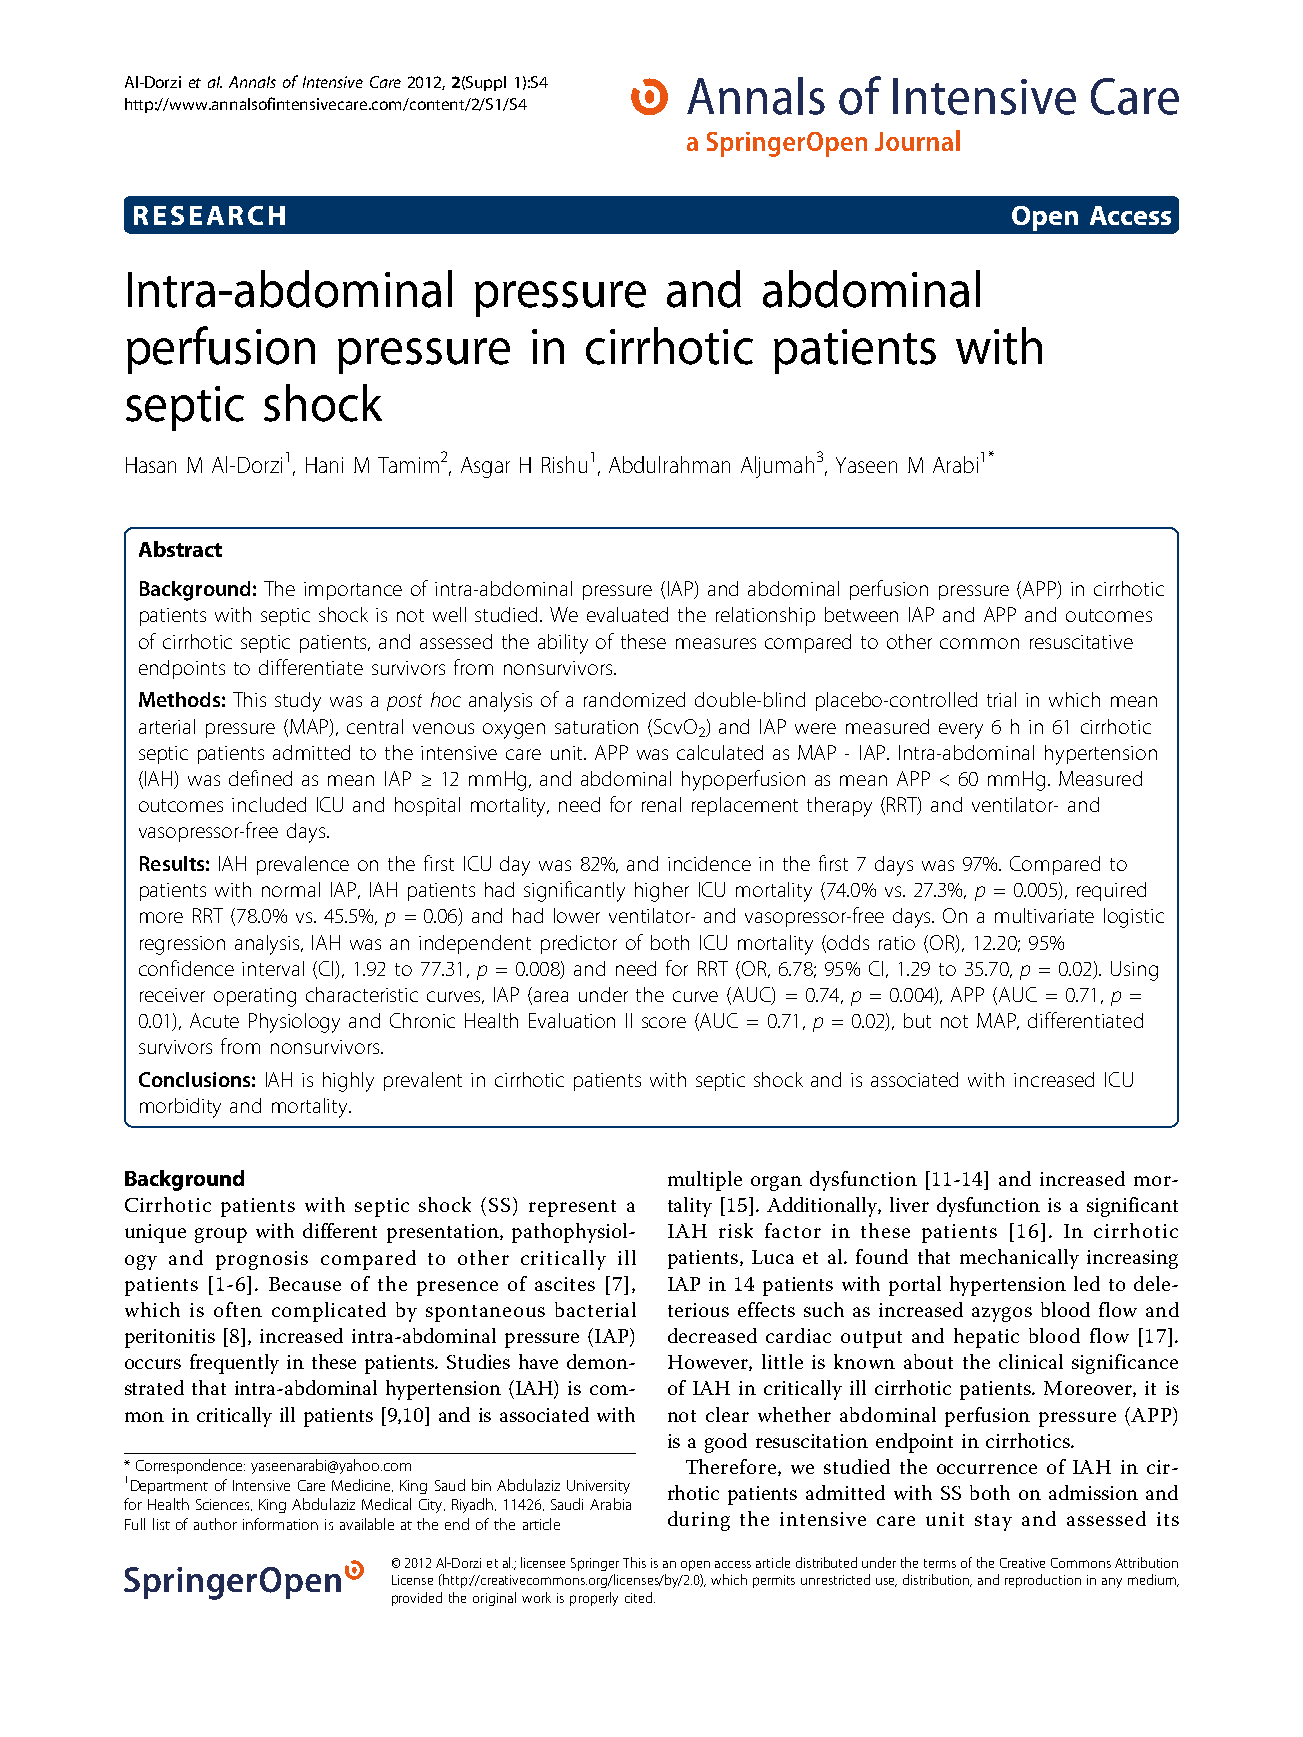 This screenshot has height=1737, width=1303. I want to click on Physiology, so click(294, 1023).
